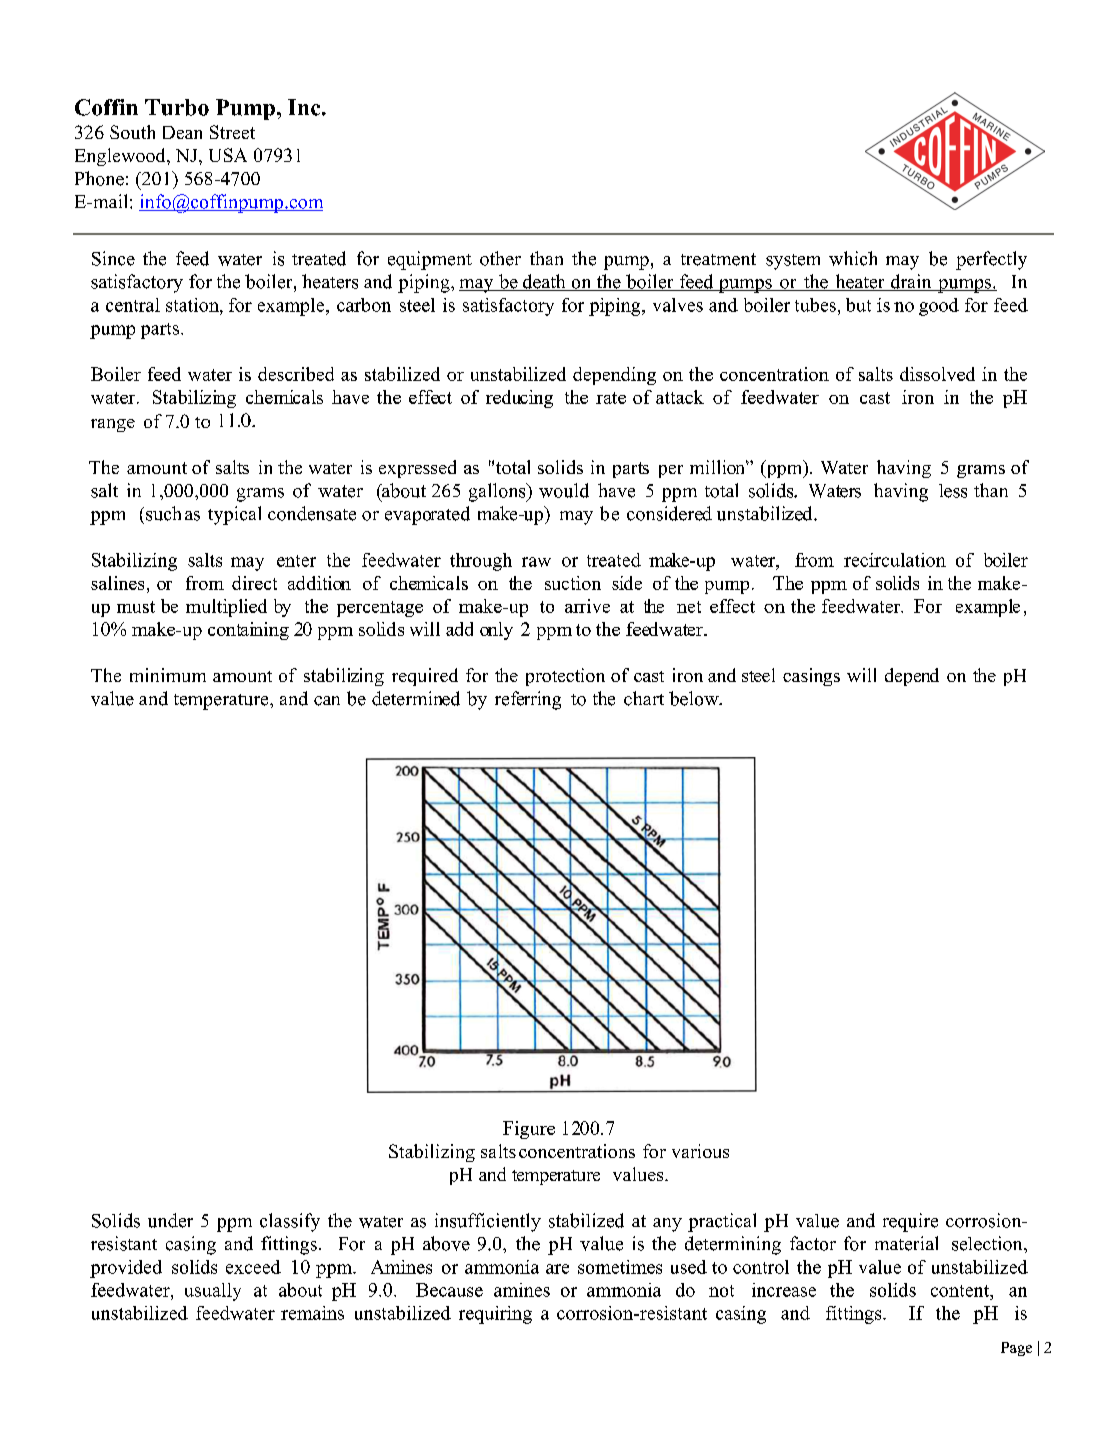 The image size is (1118, 1447). I want to click on content, so click(961, 1291).
